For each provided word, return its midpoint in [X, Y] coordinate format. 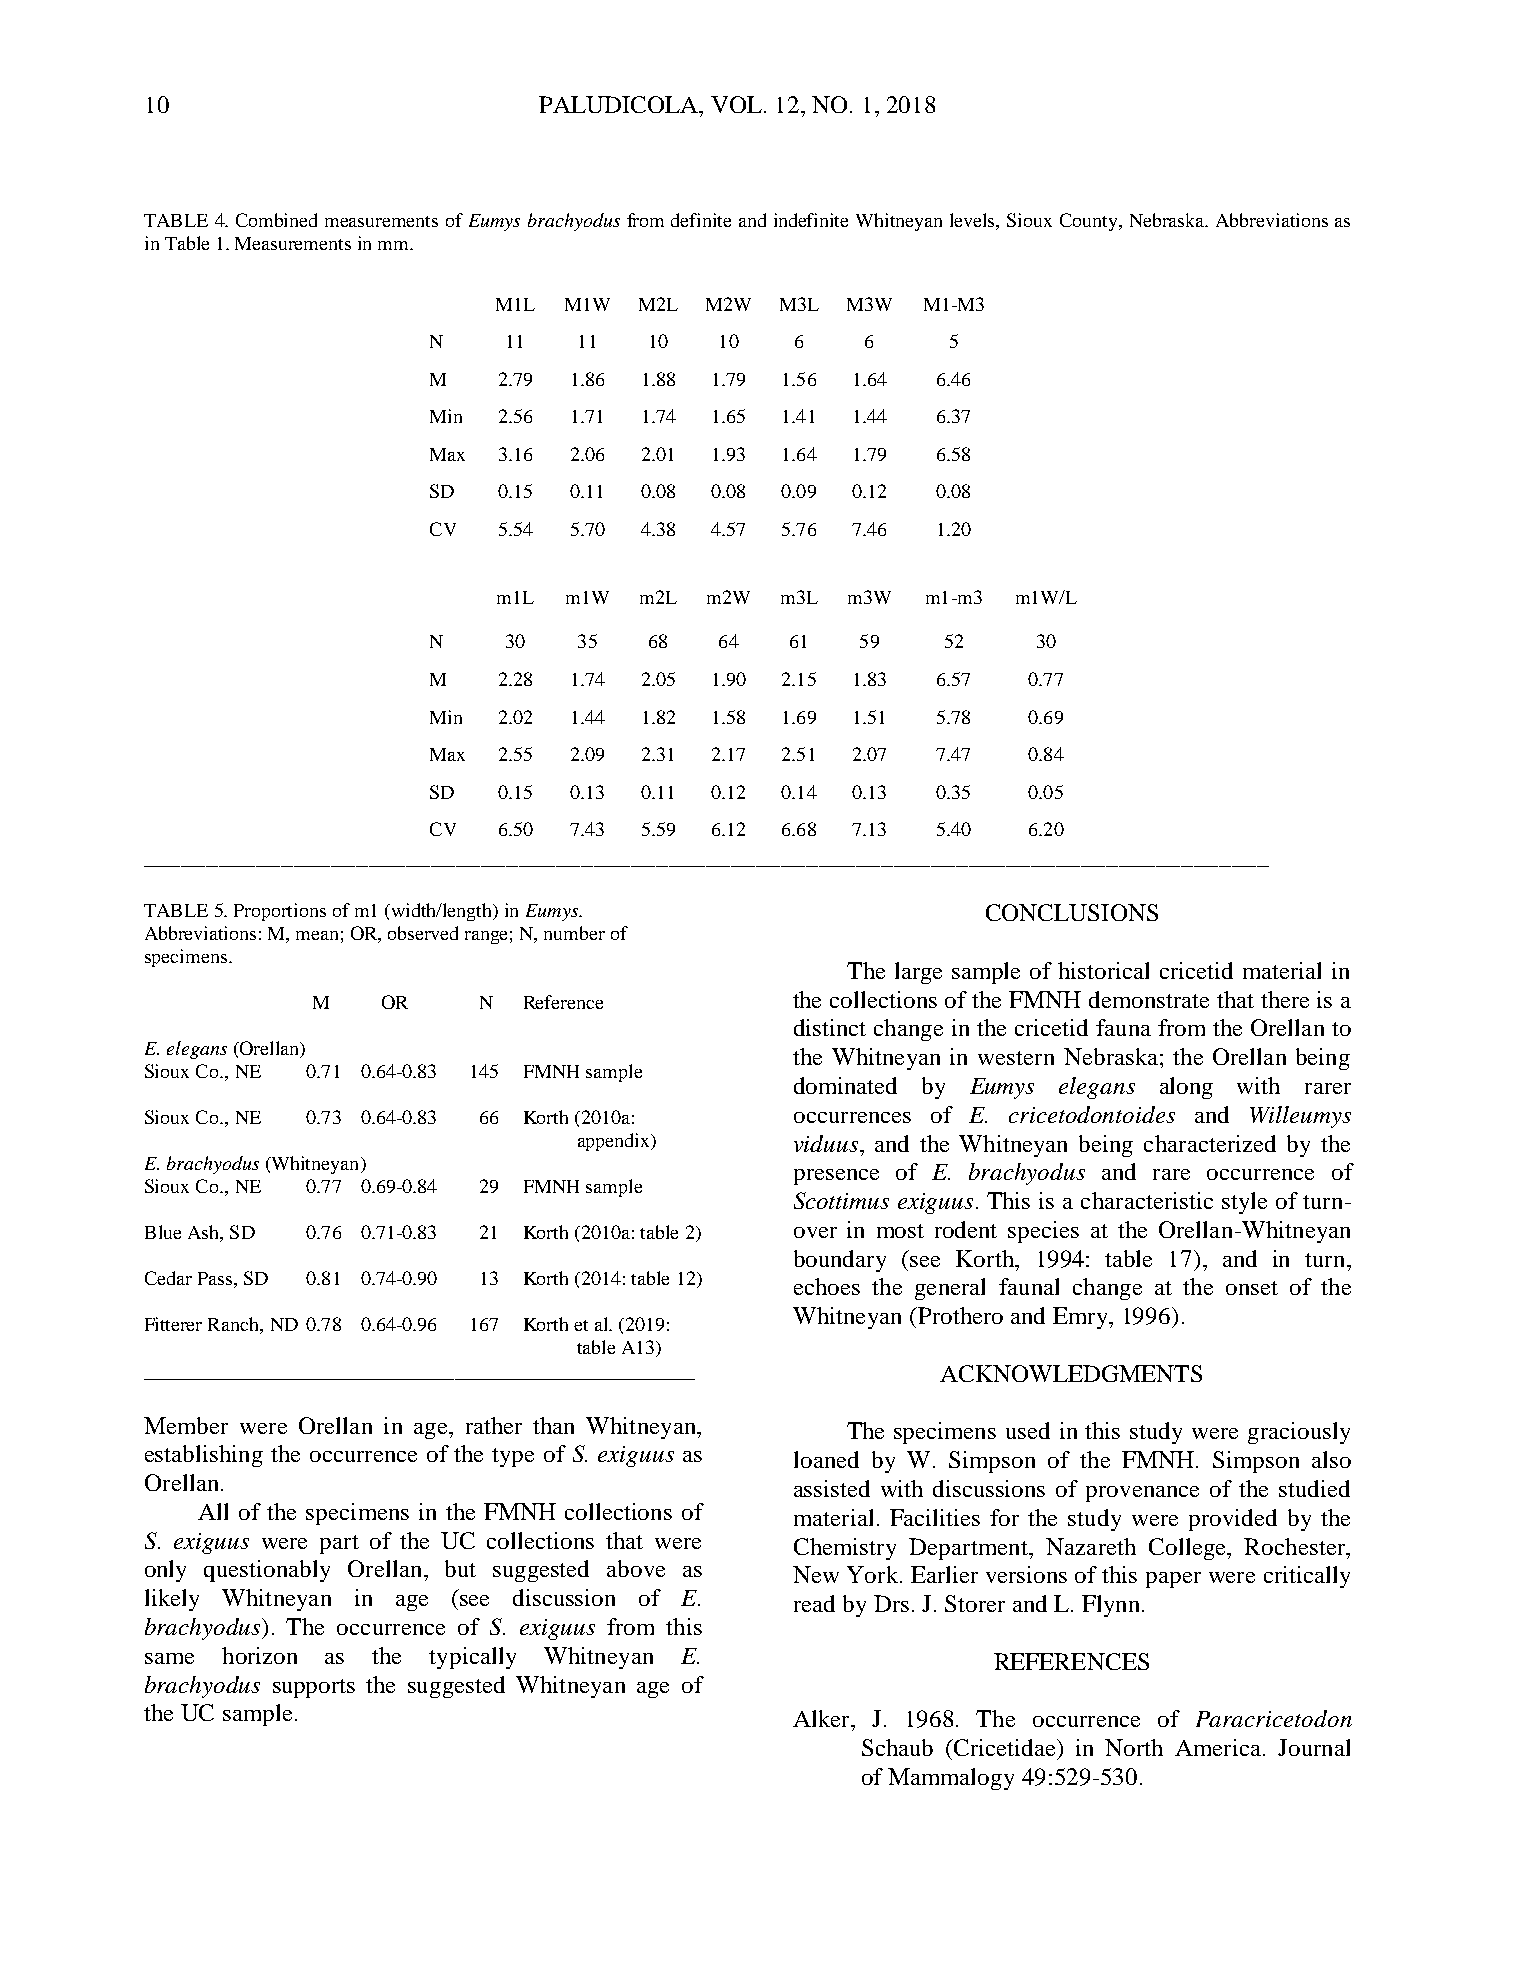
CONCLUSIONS [1072, 912]
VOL [736, 104]
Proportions [280, 912]
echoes [827, 1286]
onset [1252, 1288]
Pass [215, 1278]
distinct [830, 1027]
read [814, 1603]
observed [423, 933]
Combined [276, 220]
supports [314, 1688]
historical [1103, 970]
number [574, 933]
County [1090, 222]
